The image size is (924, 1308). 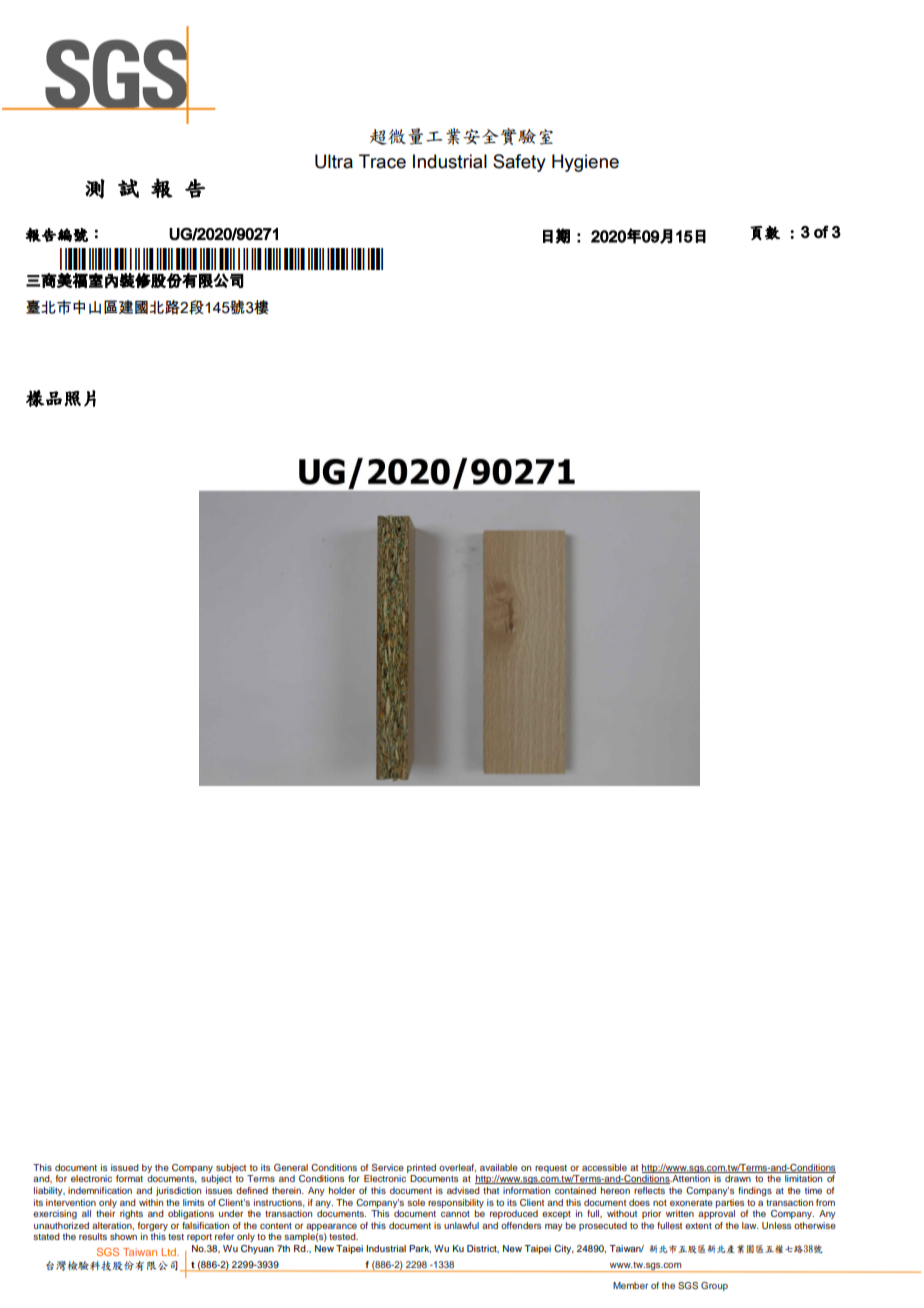 I want to click on Service, so click(x=388, y=1167).
